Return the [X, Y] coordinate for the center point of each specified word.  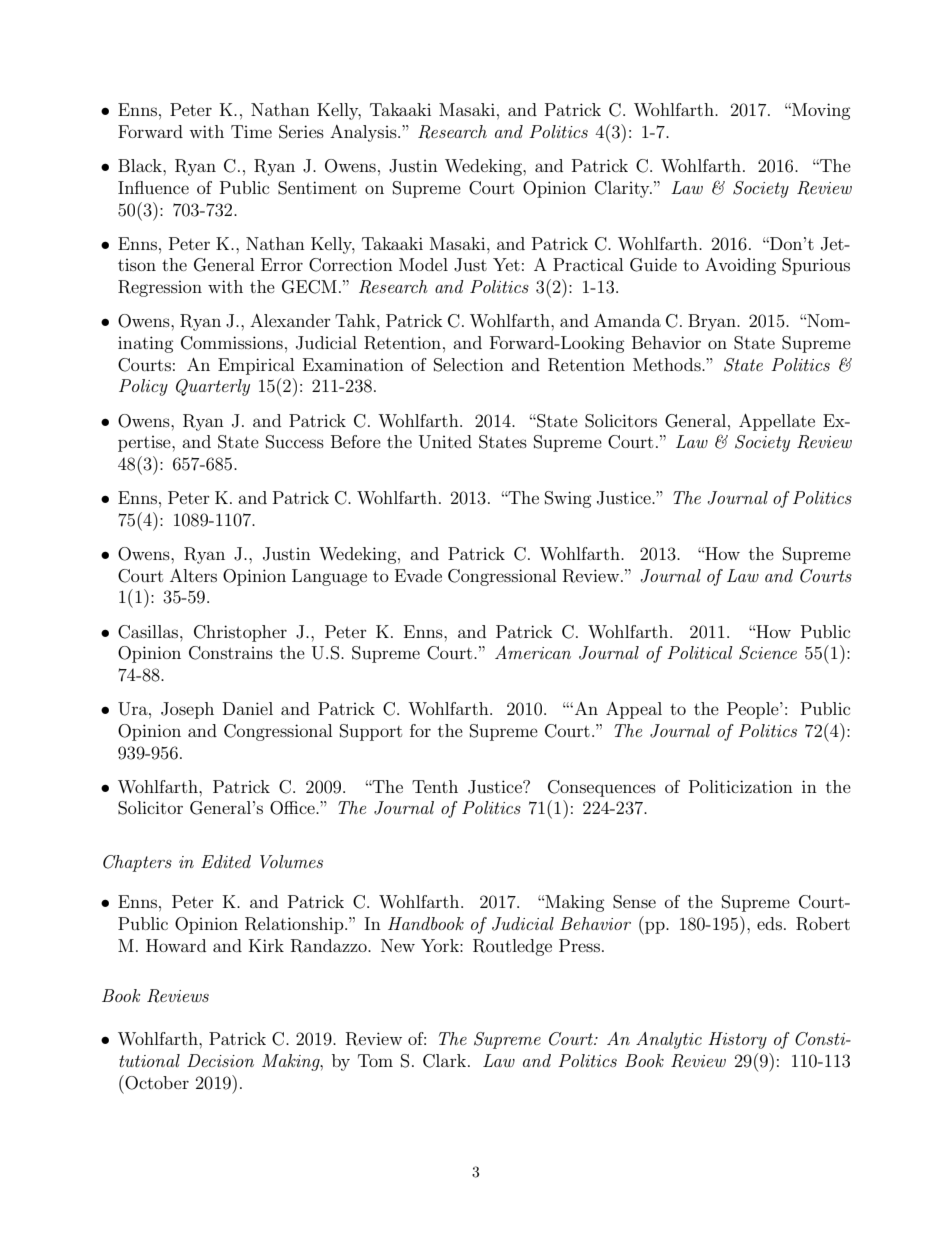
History [737, 1040]
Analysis [364, 133]
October [156, 1082]
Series [301, 132]
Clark [446, 1061]
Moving [820, 111]
